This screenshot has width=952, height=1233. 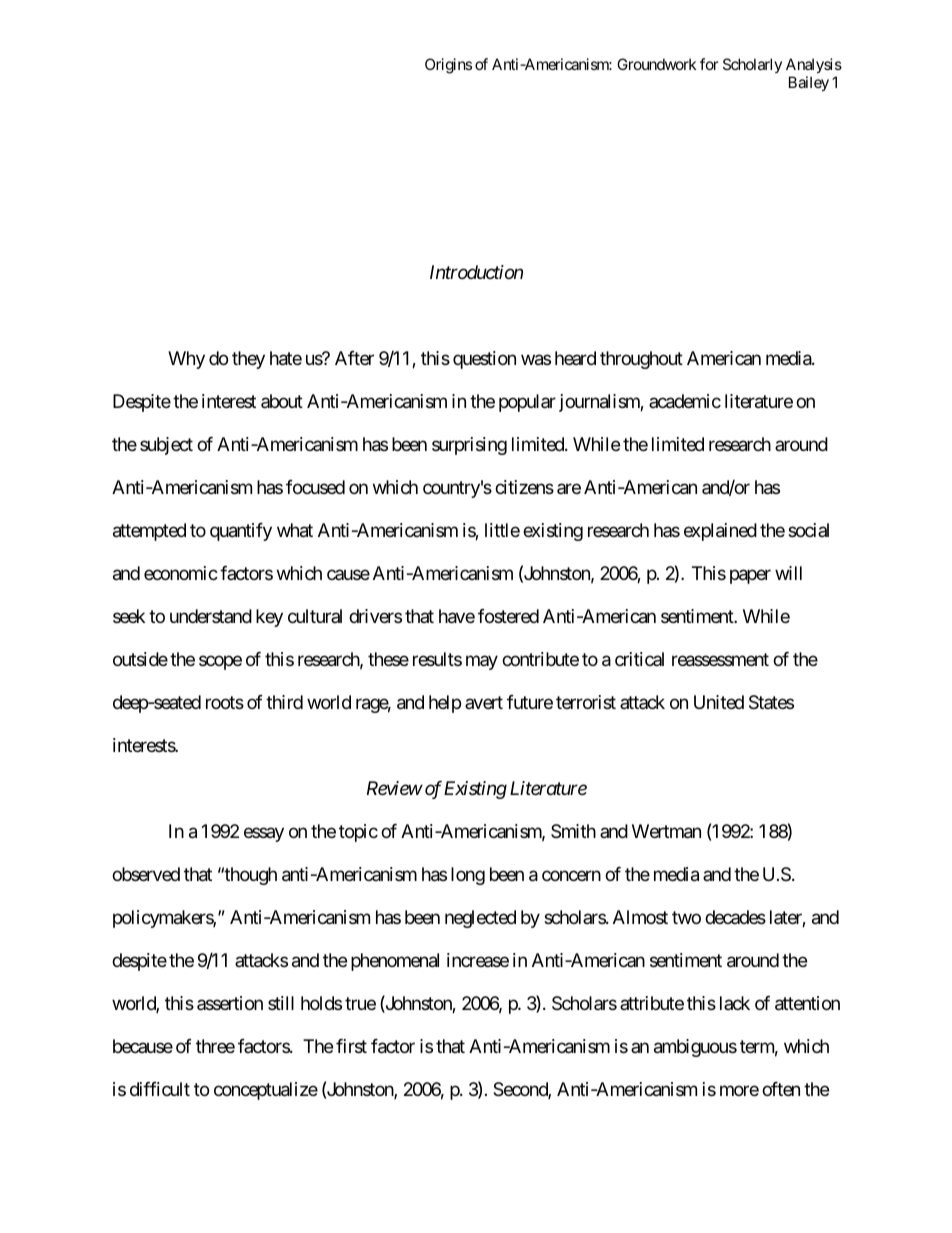 What do you see at coordinates (351, 1046) in the screenshot?
I see `first` at bounding box center [351, 1046].
